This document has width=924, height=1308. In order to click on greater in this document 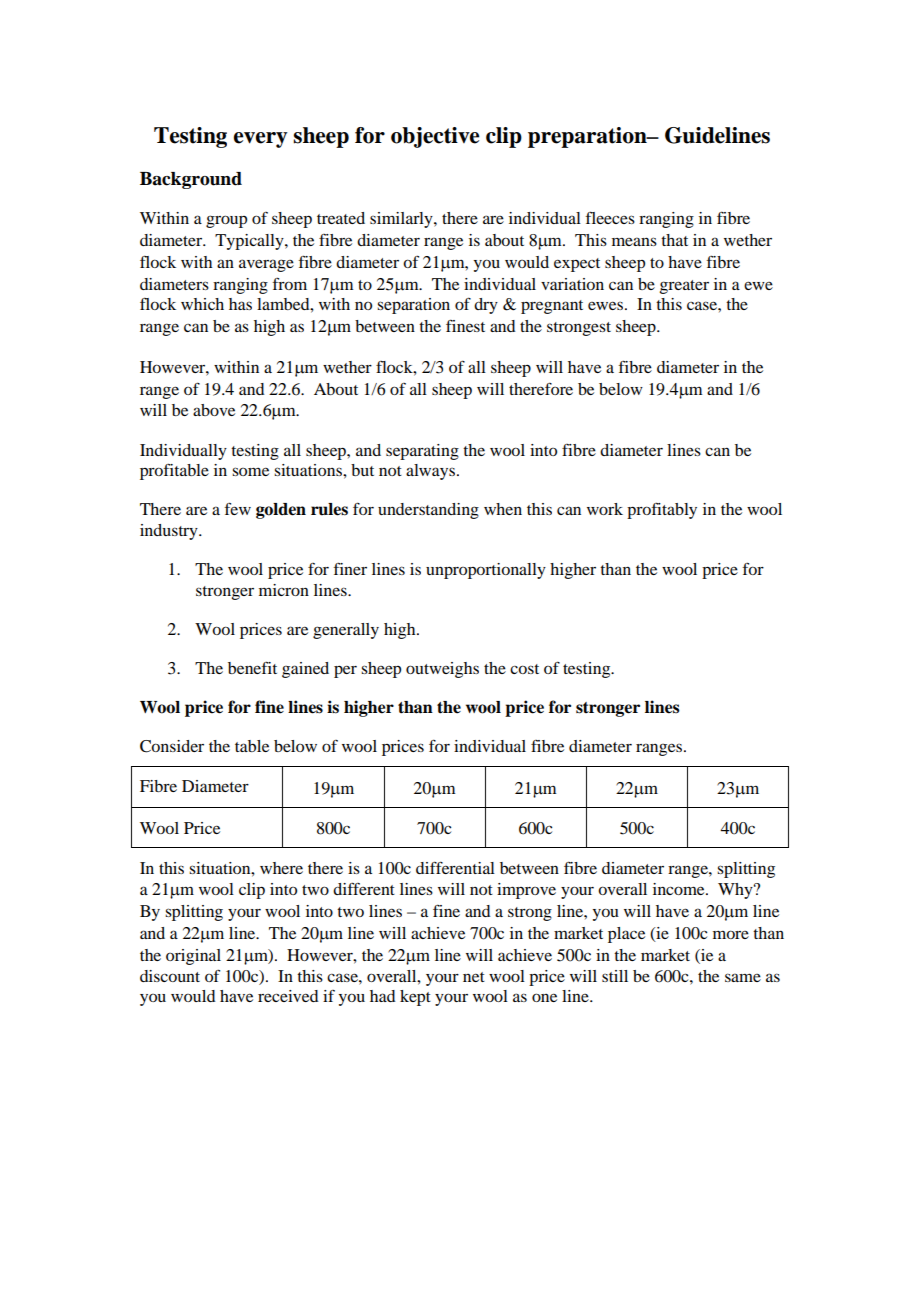, I will do `click(684, 287)`.
